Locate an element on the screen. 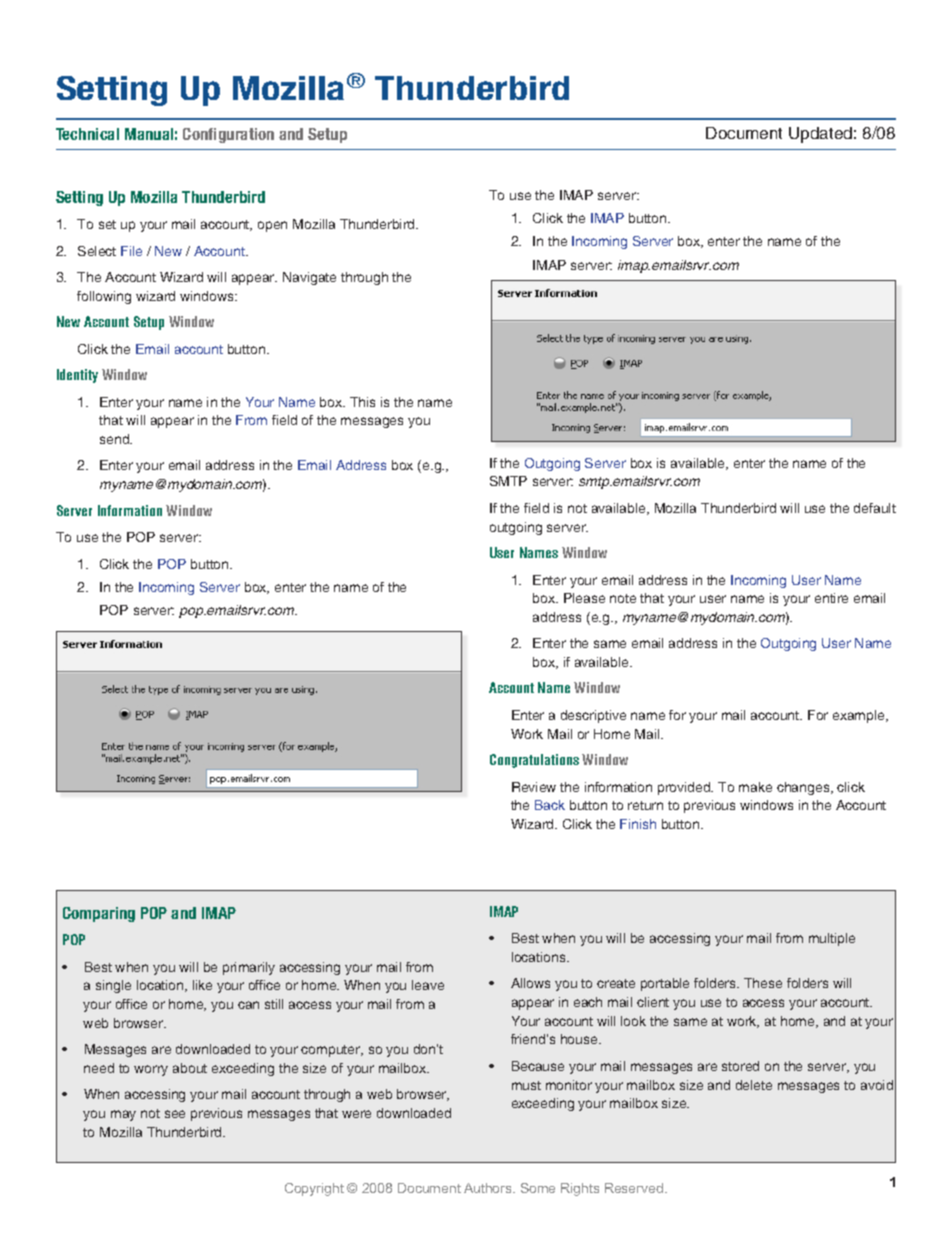  send is located at coordinates (116, 439).
